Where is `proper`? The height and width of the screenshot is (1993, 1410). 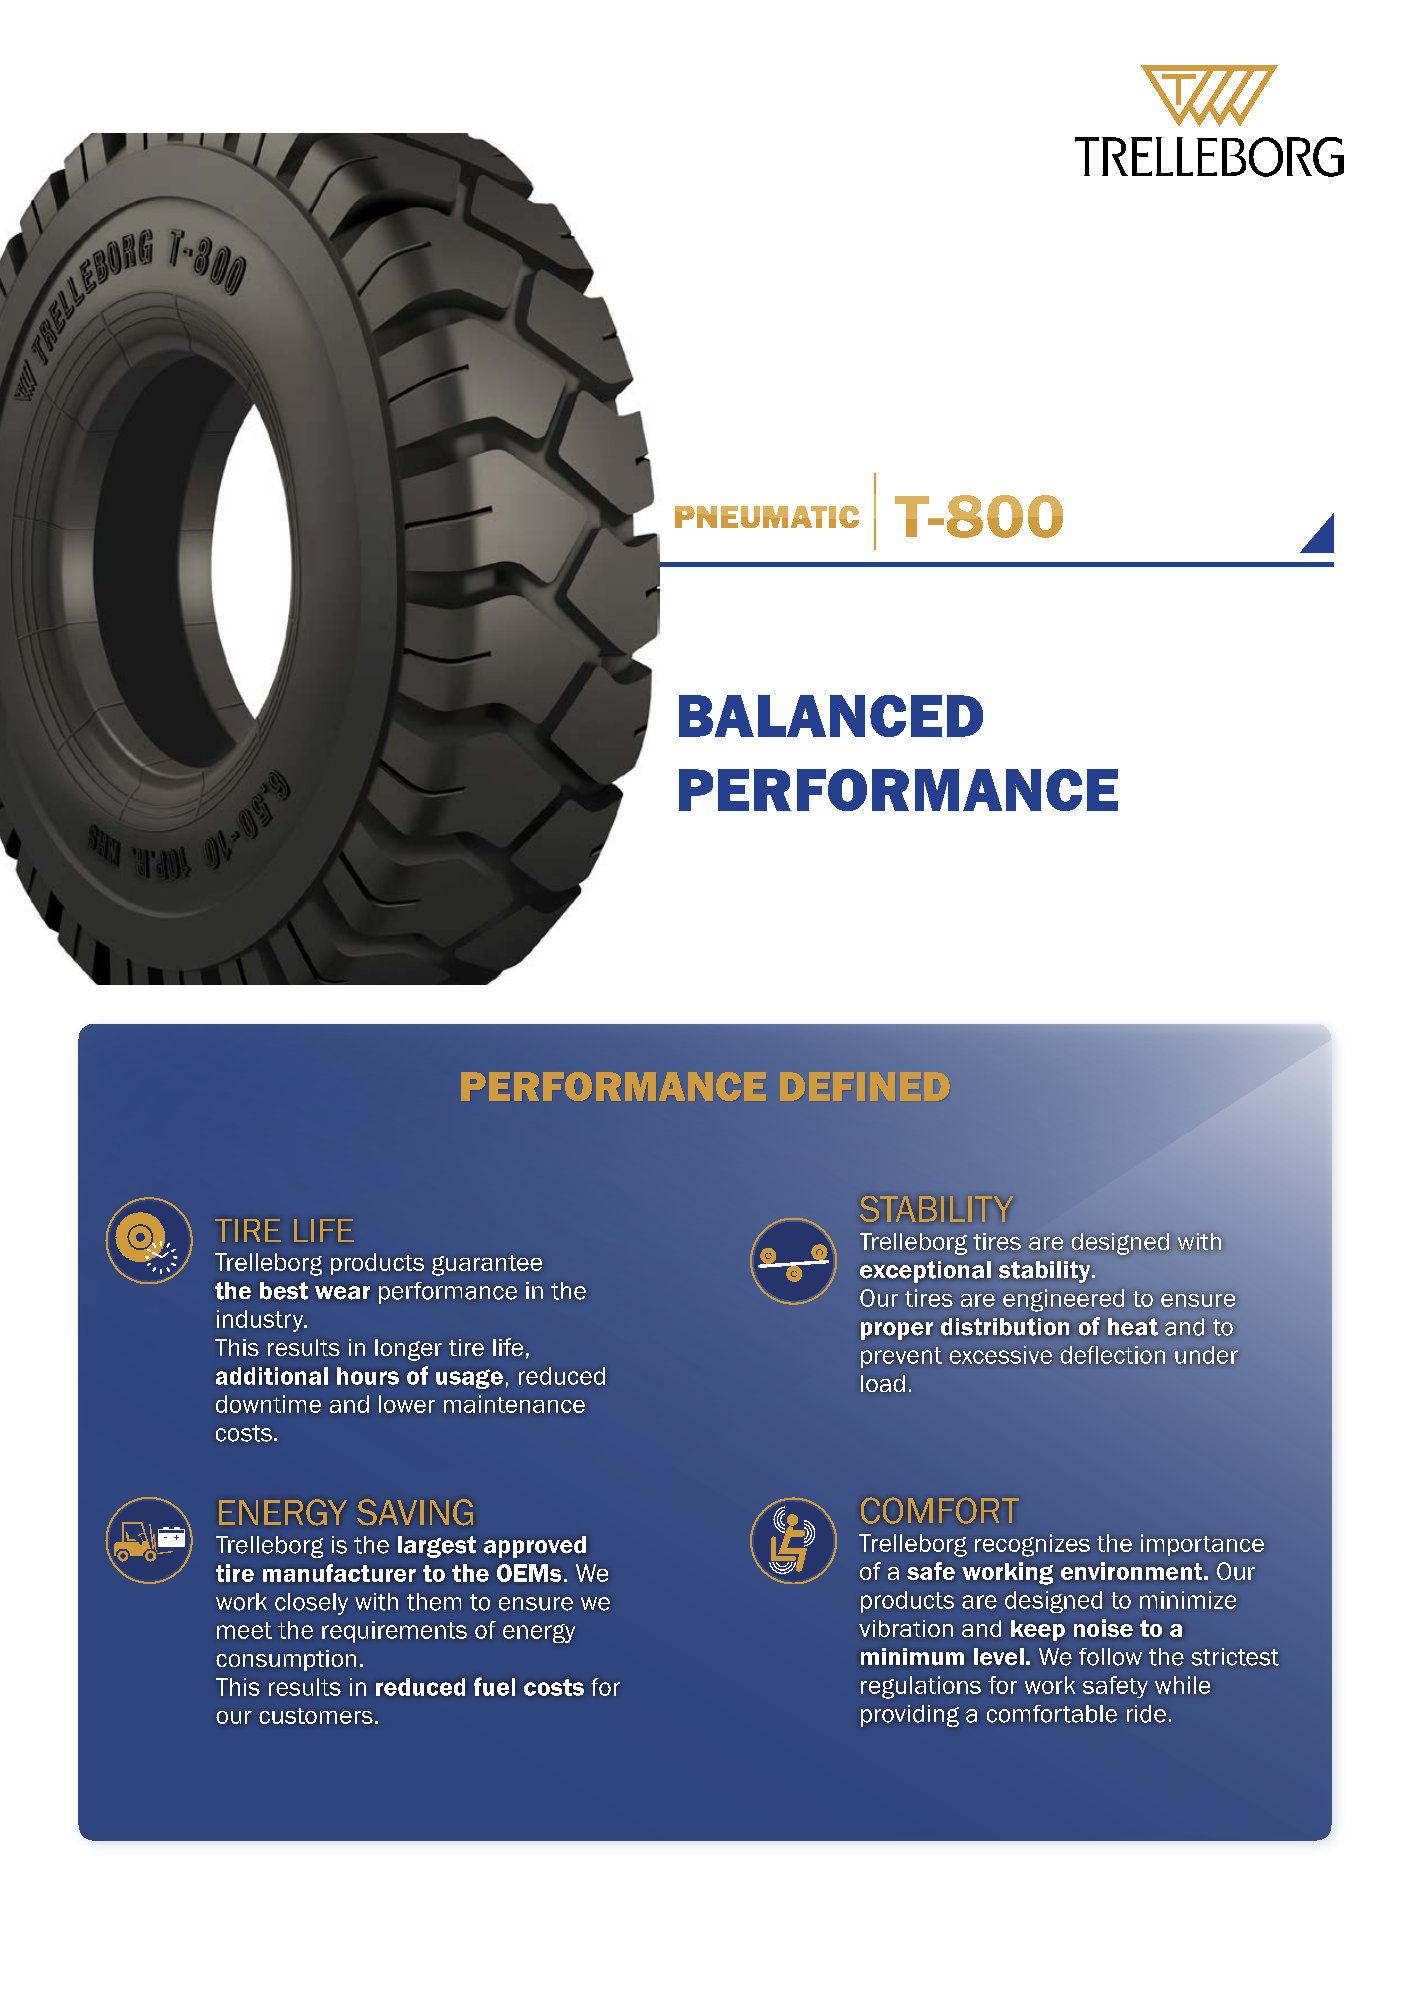 proper is located at coordinates (897, 1331).
